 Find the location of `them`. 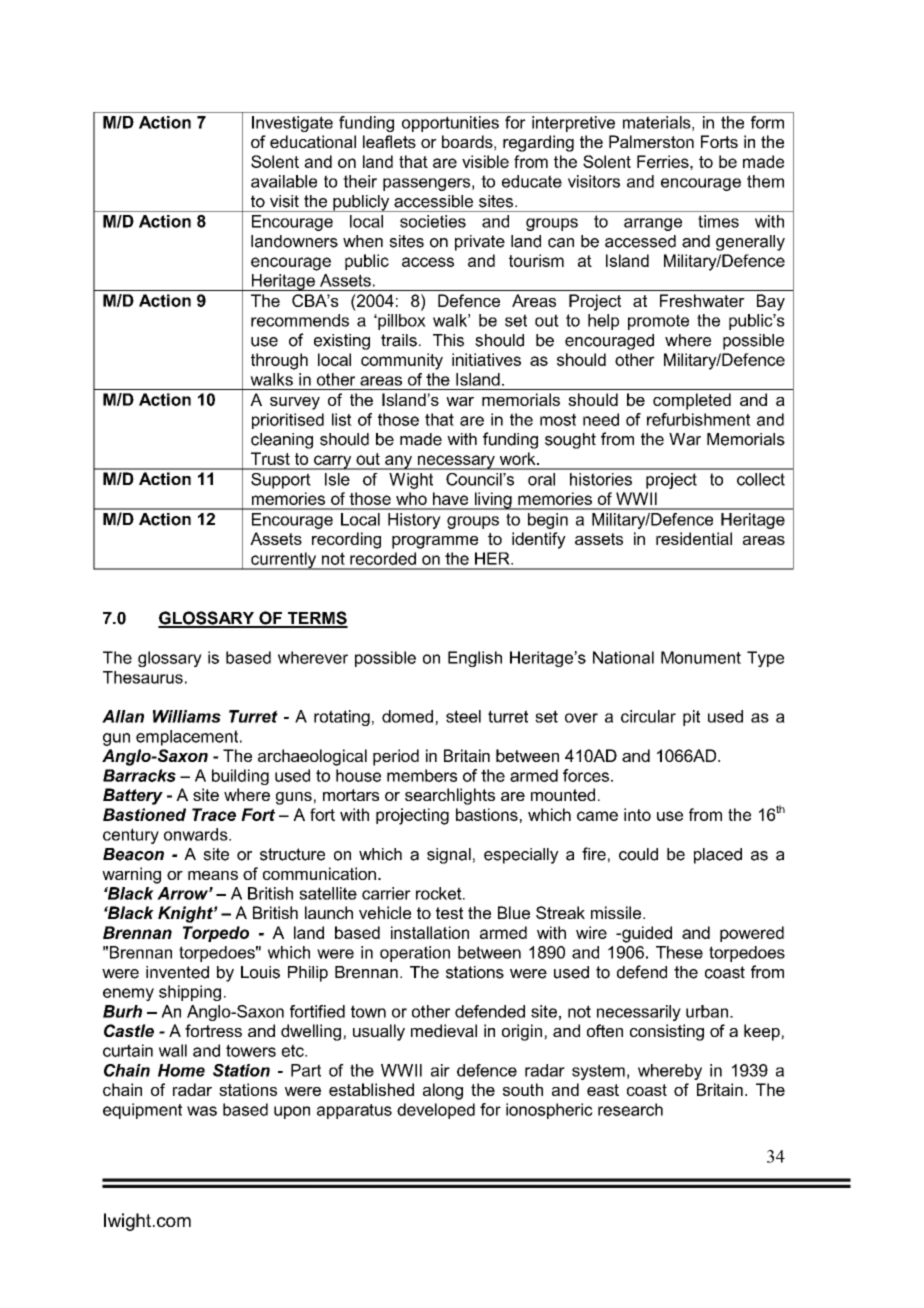

them is located at coordinates (765, 181).
